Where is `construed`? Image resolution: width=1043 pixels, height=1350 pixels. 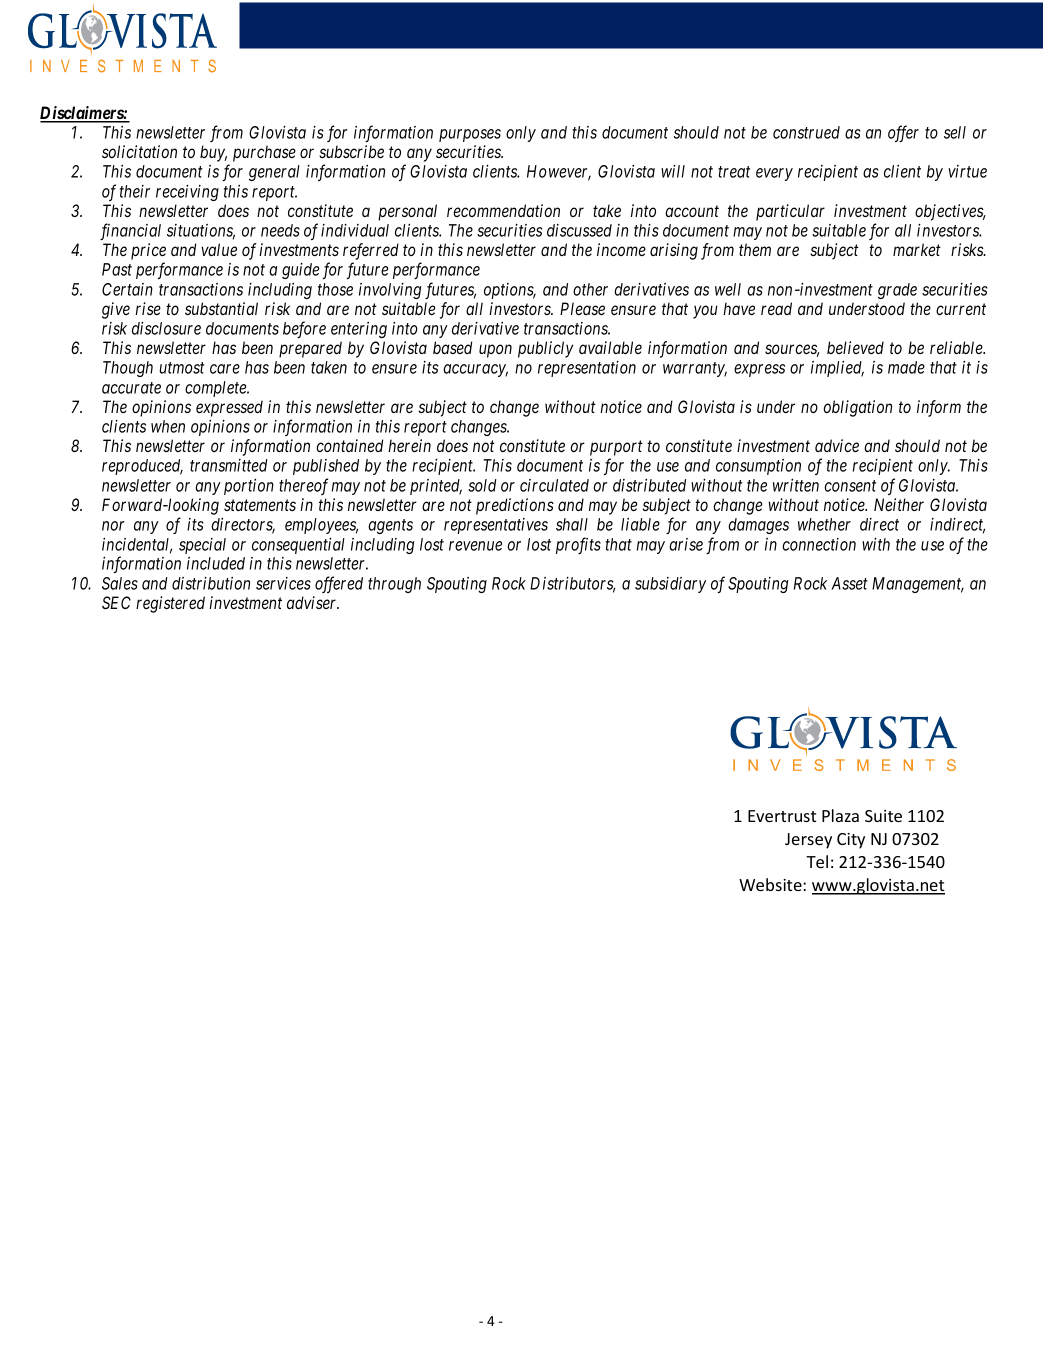
construed is located at coordinates (806, 132).
